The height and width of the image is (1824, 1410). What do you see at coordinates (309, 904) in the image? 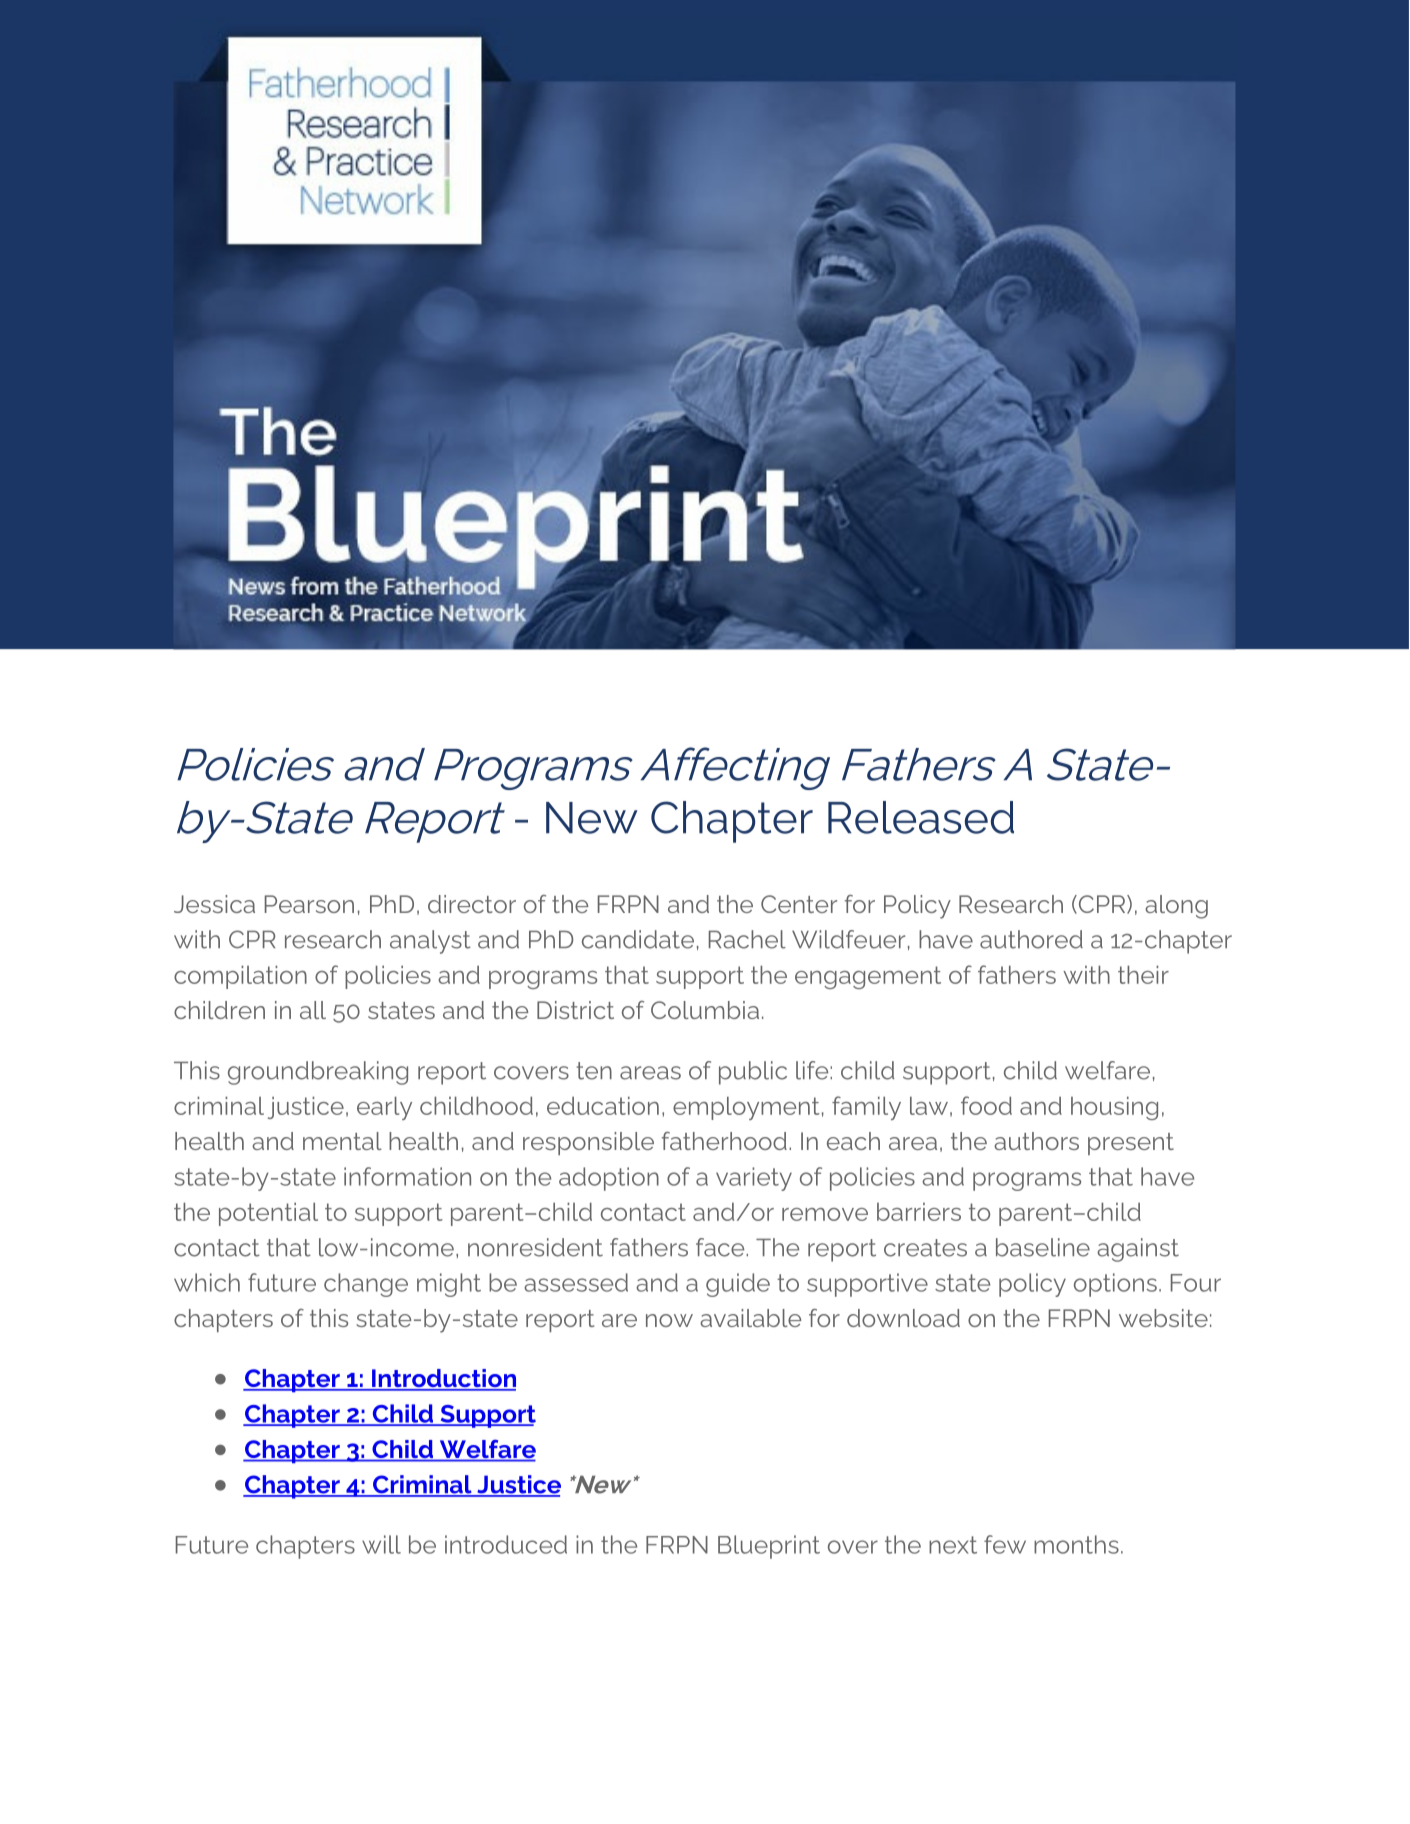
I see `Pearson` at bounding box center [309, 904].
